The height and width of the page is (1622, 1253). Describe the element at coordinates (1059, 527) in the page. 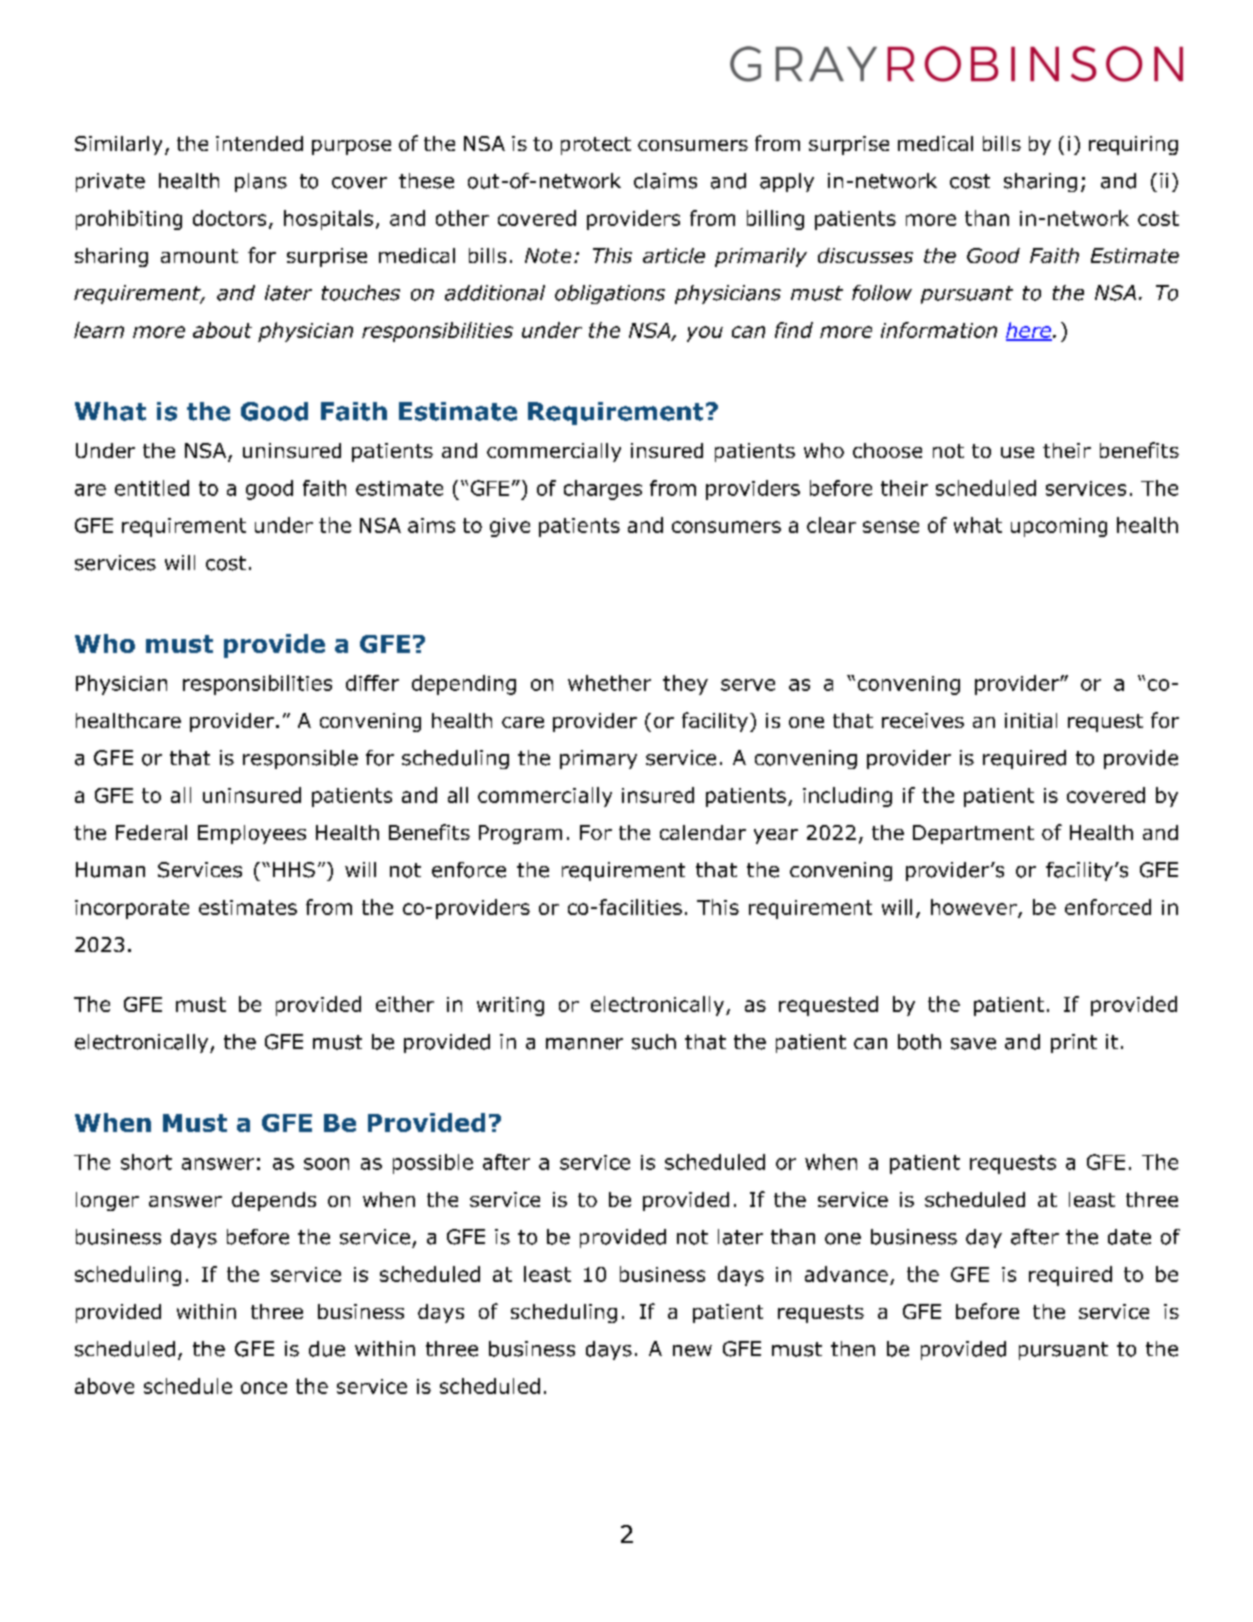

I see `upcoming` at that location.
